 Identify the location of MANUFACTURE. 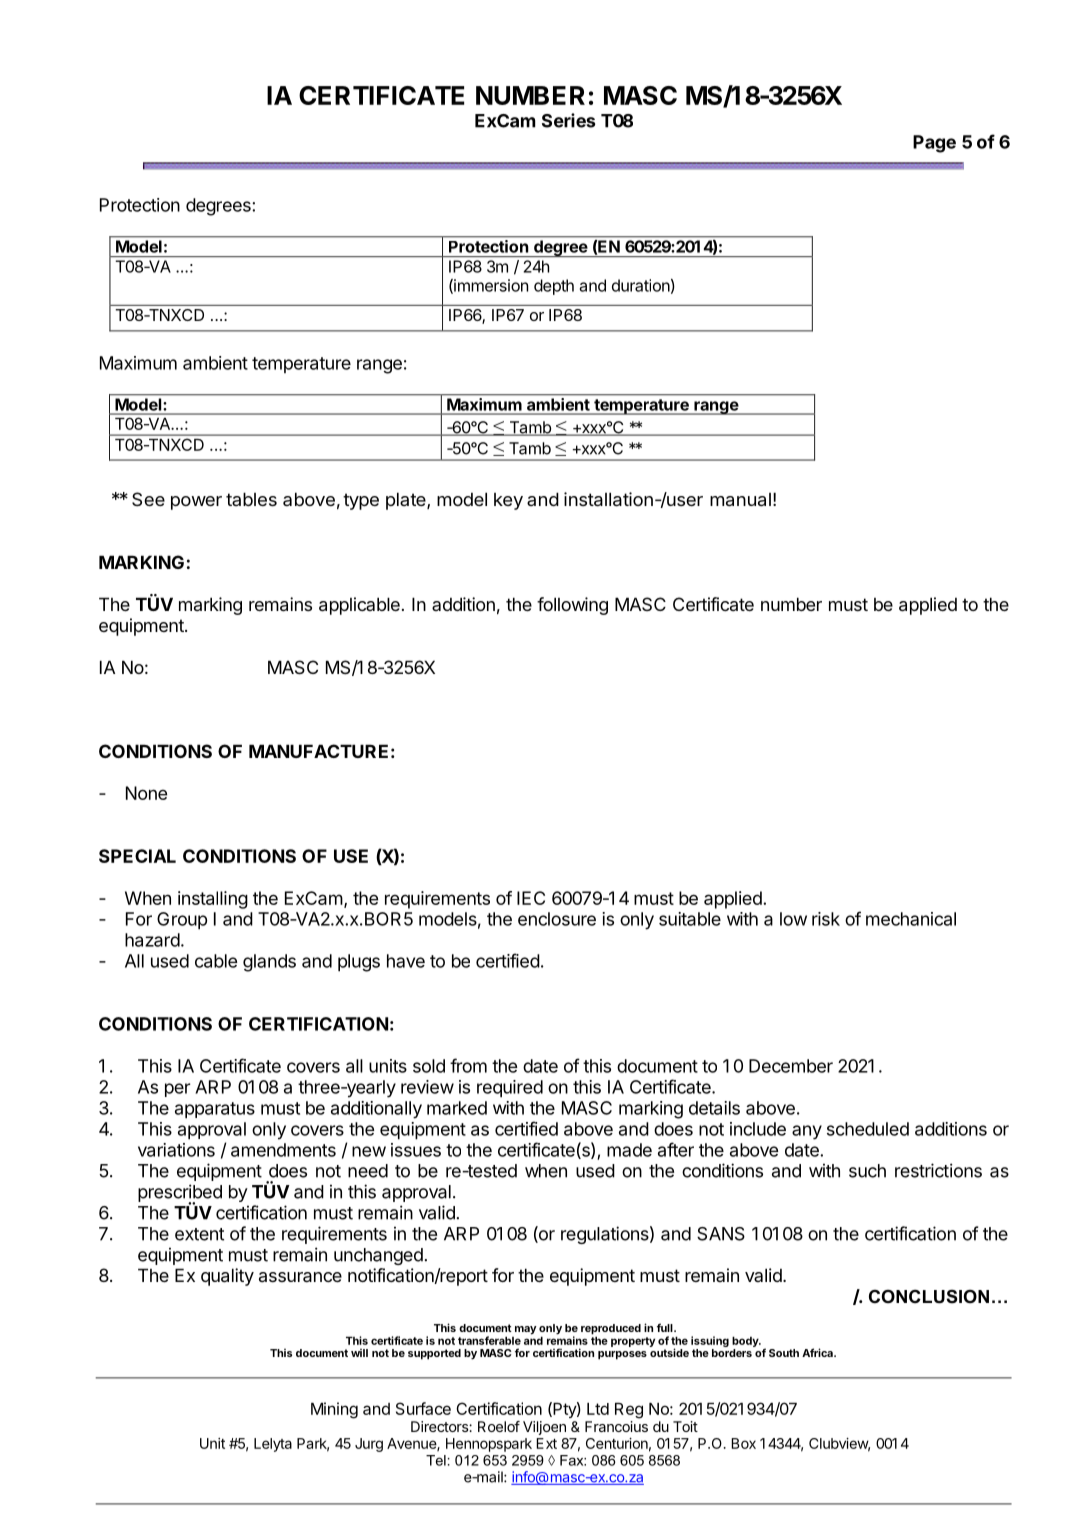
(318, 751).
